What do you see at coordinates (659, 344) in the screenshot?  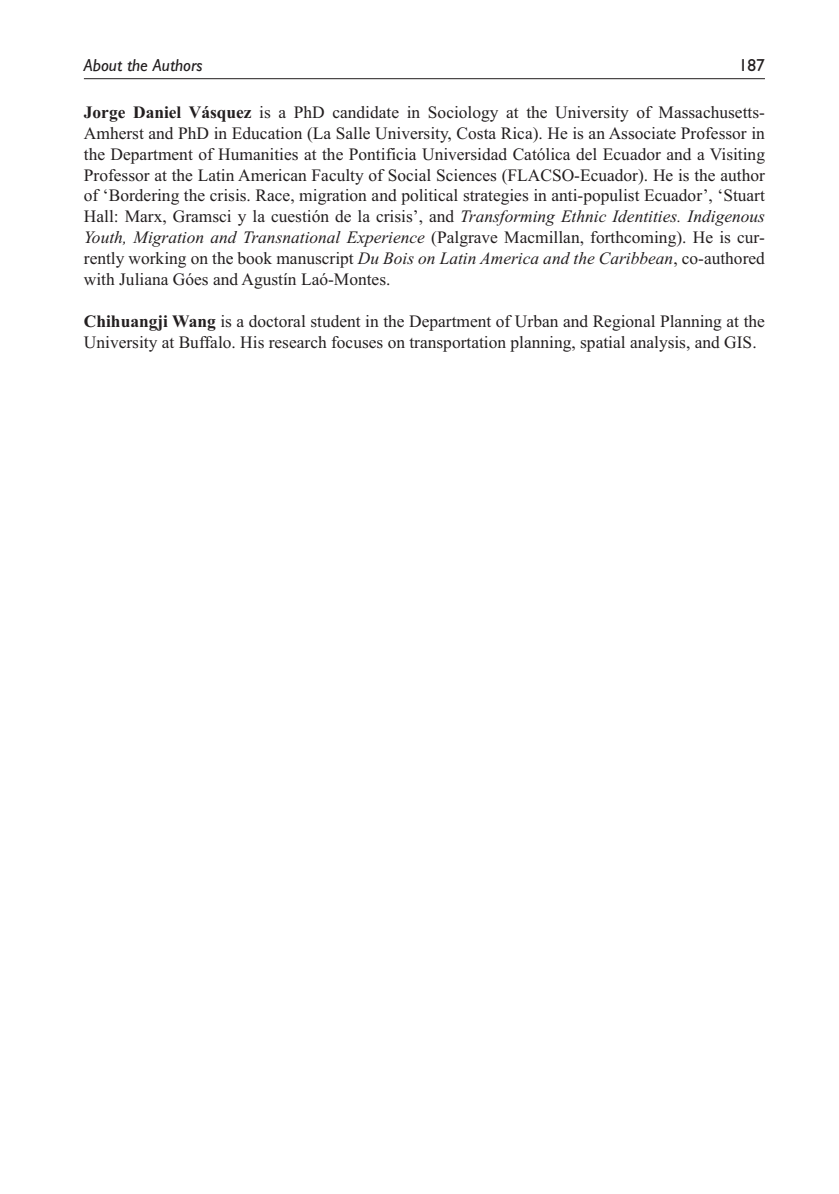 I see `analysis` at bounding box center [659, 344].
